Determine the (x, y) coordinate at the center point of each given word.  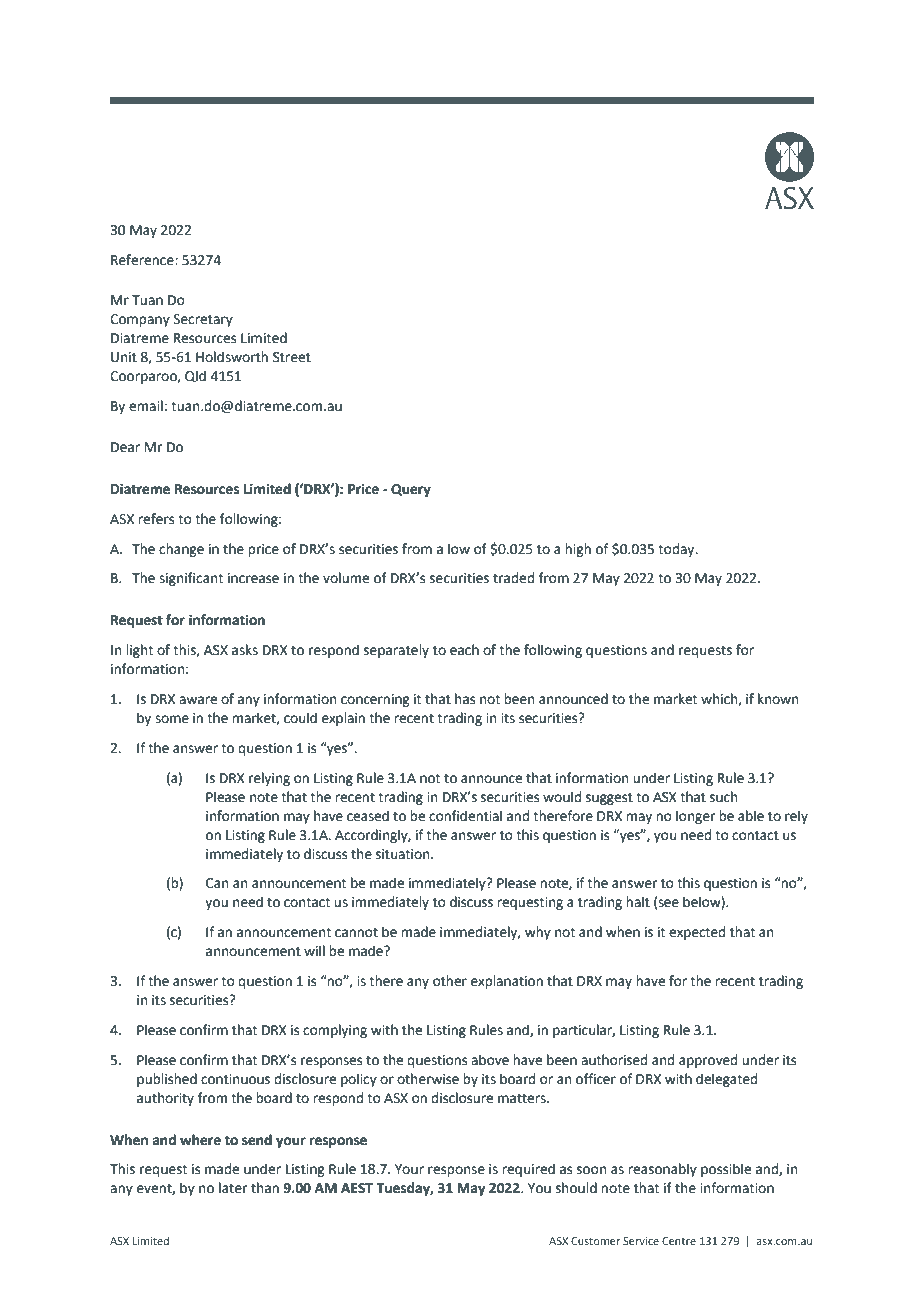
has (465, 699)
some (172, 719)
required (528, 1170)
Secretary (203, 320)
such (723, 797)
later (233, 1188)
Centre (679, 1241)
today (677, 550)
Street (292, 357)
